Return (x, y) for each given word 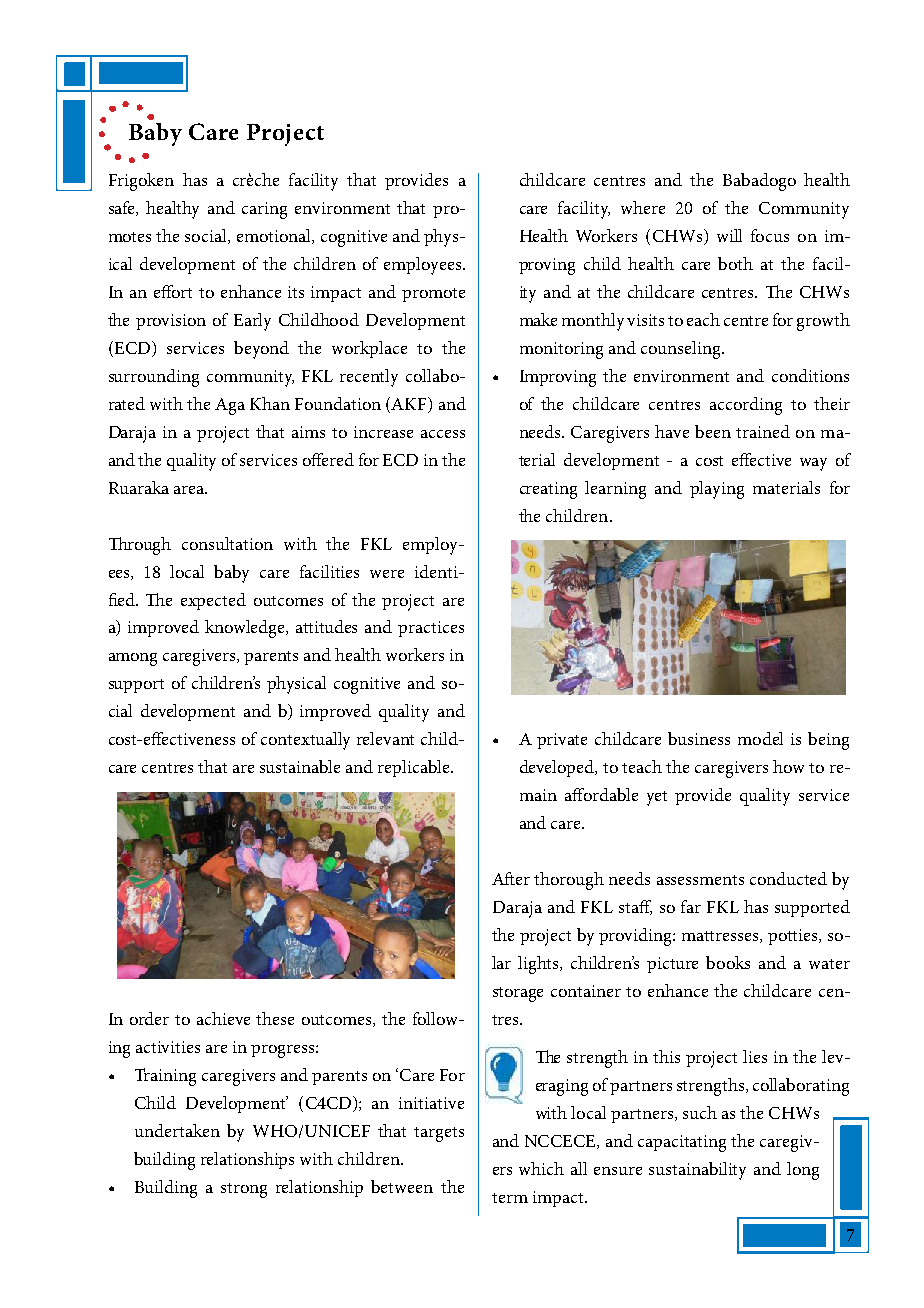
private (562, 741)
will (729, 235)
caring (264, 210)
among (133, 659)
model (760, 738)
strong (244, 1190)
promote (433, 295)
